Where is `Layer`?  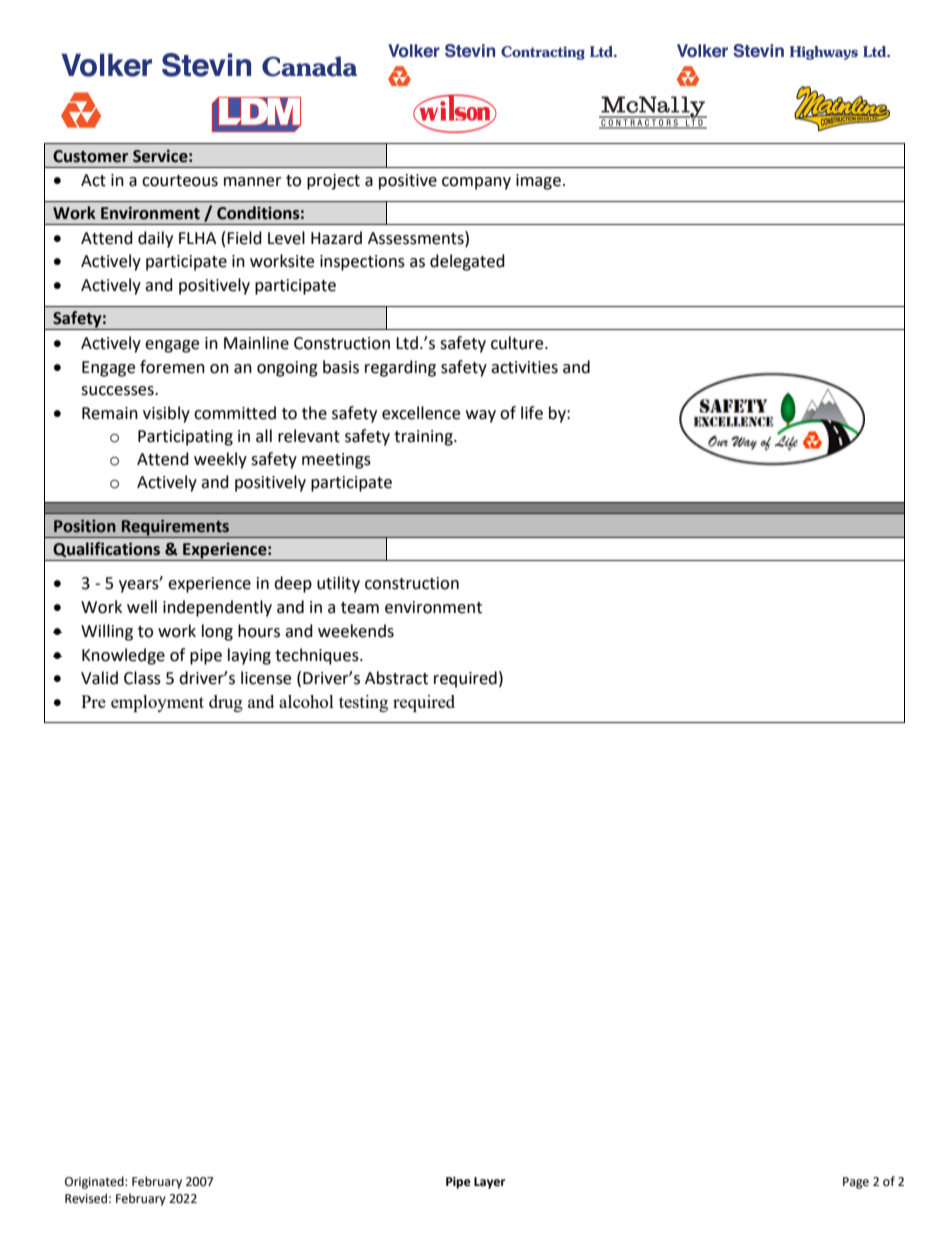 Layer is located at coordinates (489, 1183).
